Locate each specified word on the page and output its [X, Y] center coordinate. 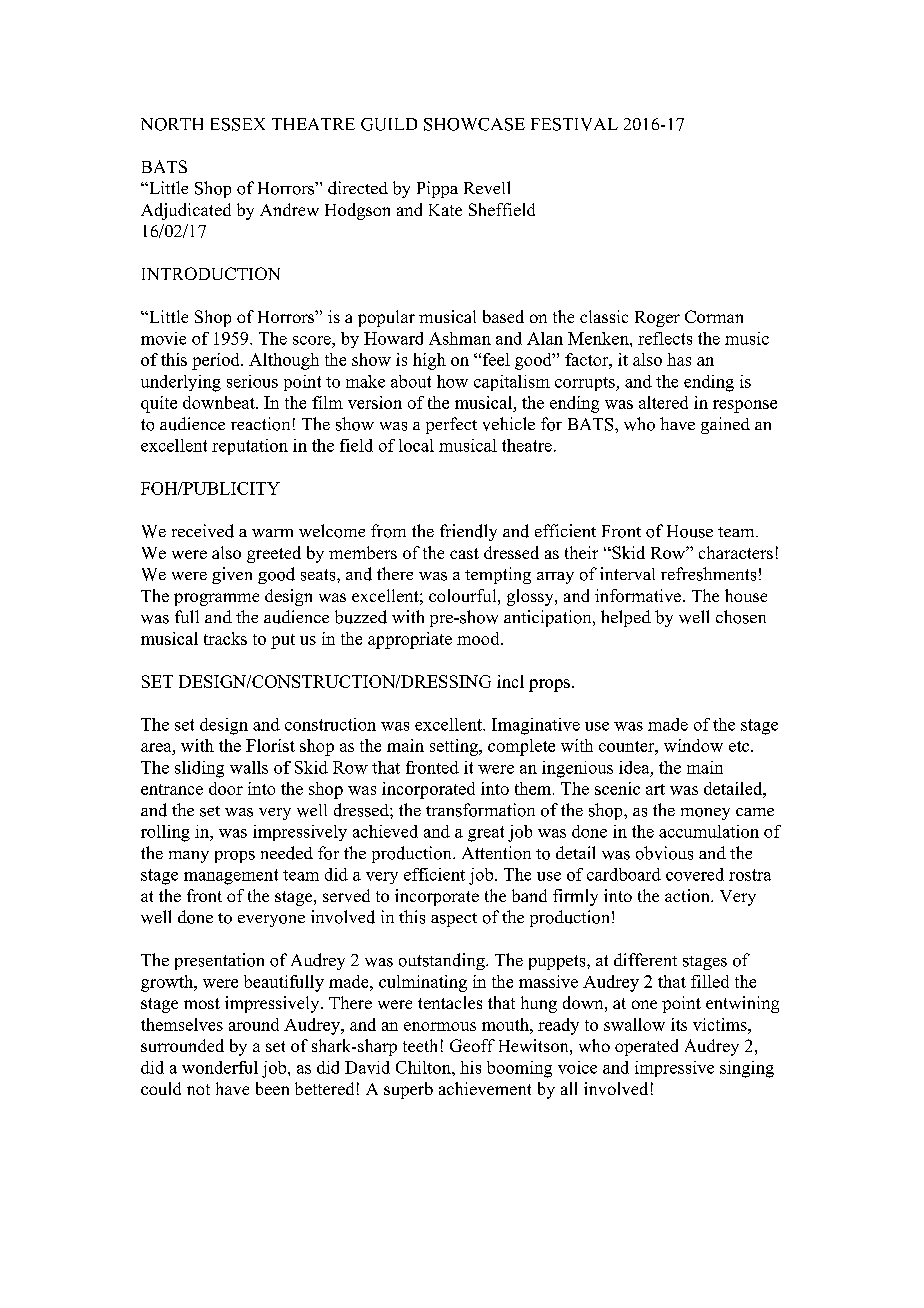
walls [249, 767]
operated [646, 1047]
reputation [250, 447]
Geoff [472, 1045]
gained [725, 425]
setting [455, 747]
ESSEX [238, 124]
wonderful [220, 1067]
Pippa [437, 189]
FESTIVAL [574, 124]
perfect [451, 425]
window [693, 745]
